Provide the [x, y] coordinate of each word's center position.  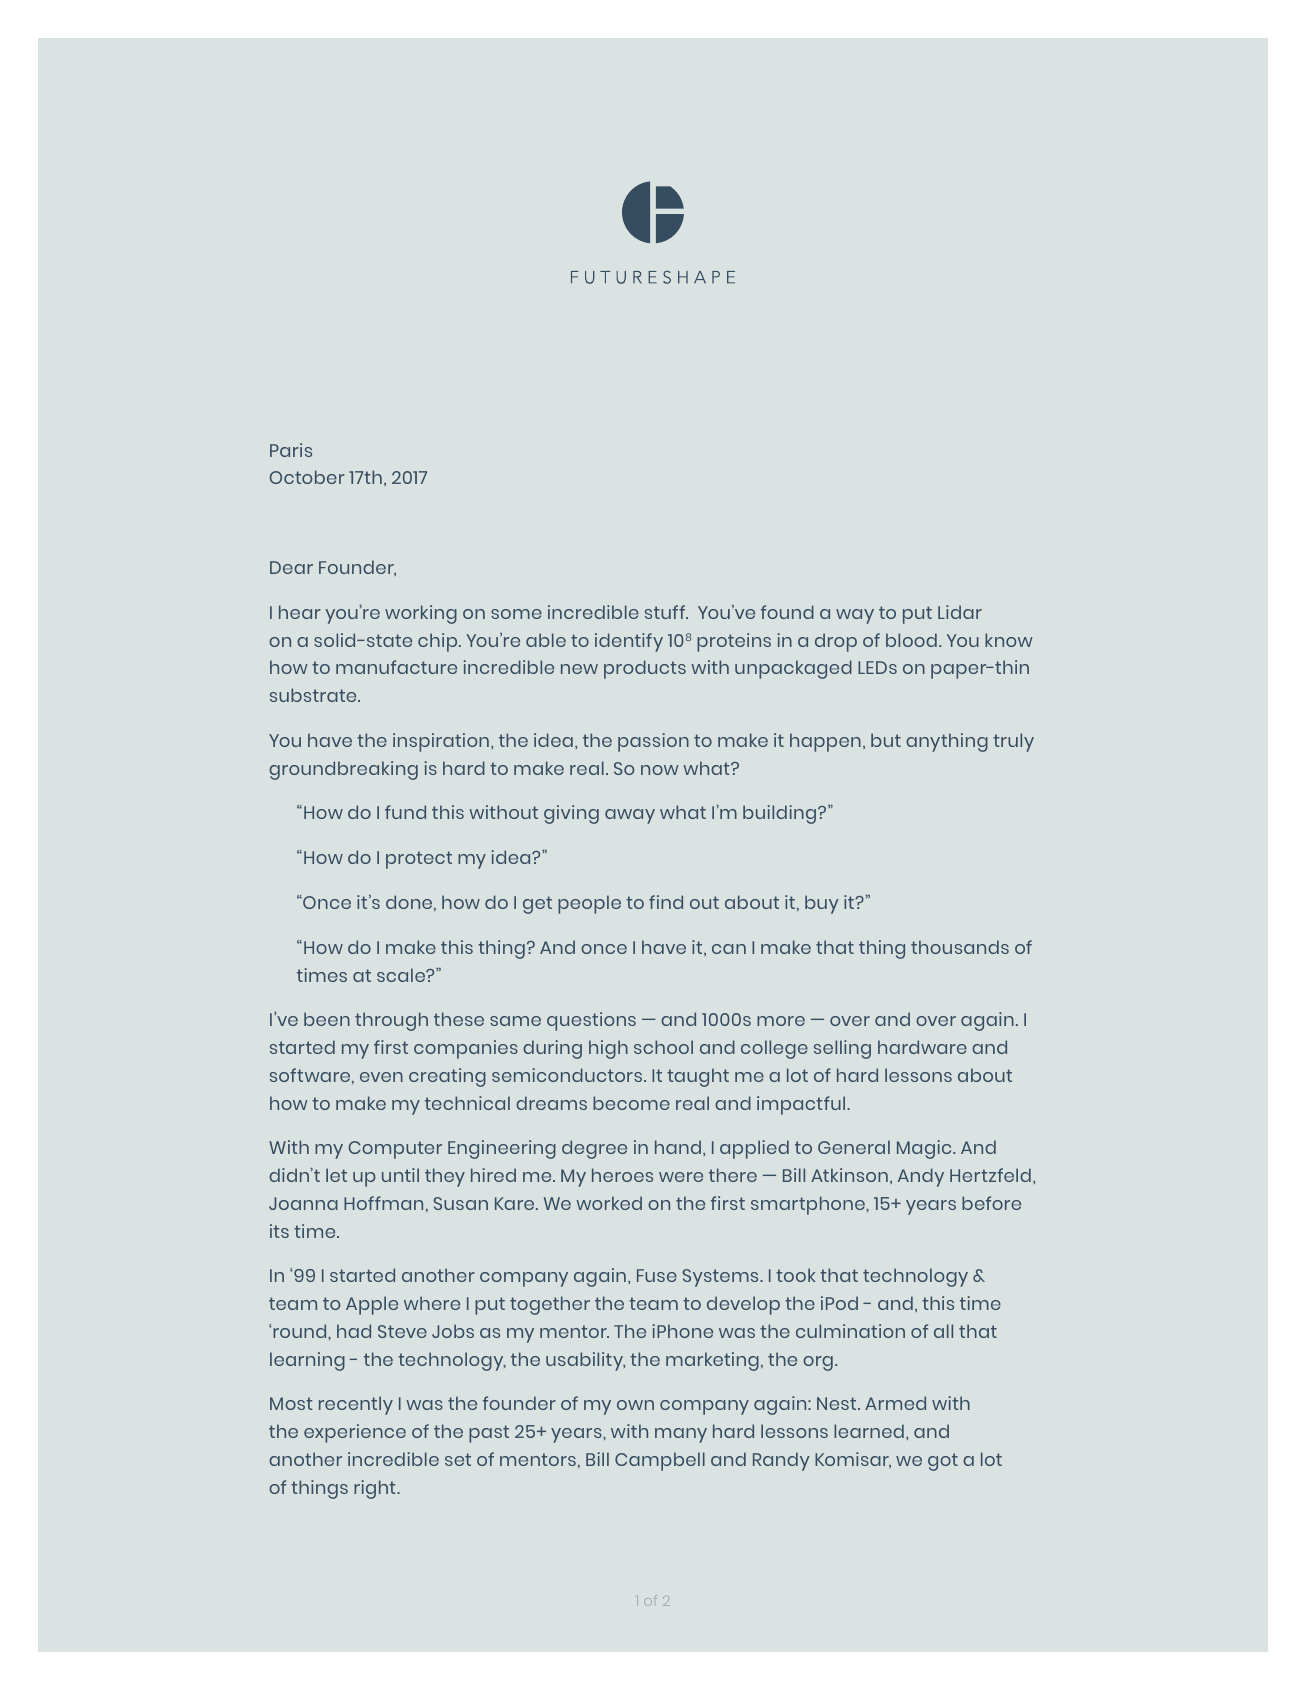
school [663, 1047]
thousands [960, 947]
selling [842, 1049]
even [381, 1077]
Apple [372, 1305]
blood [911, 640]
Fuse [657, 1275]
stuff [666, 612]
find [666, 902]
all [943, 1331]
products [645, 669]
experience [355, 1433]
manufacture [396, 667]
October [307, 477]
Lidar [960, 612]
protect [419, 860]
